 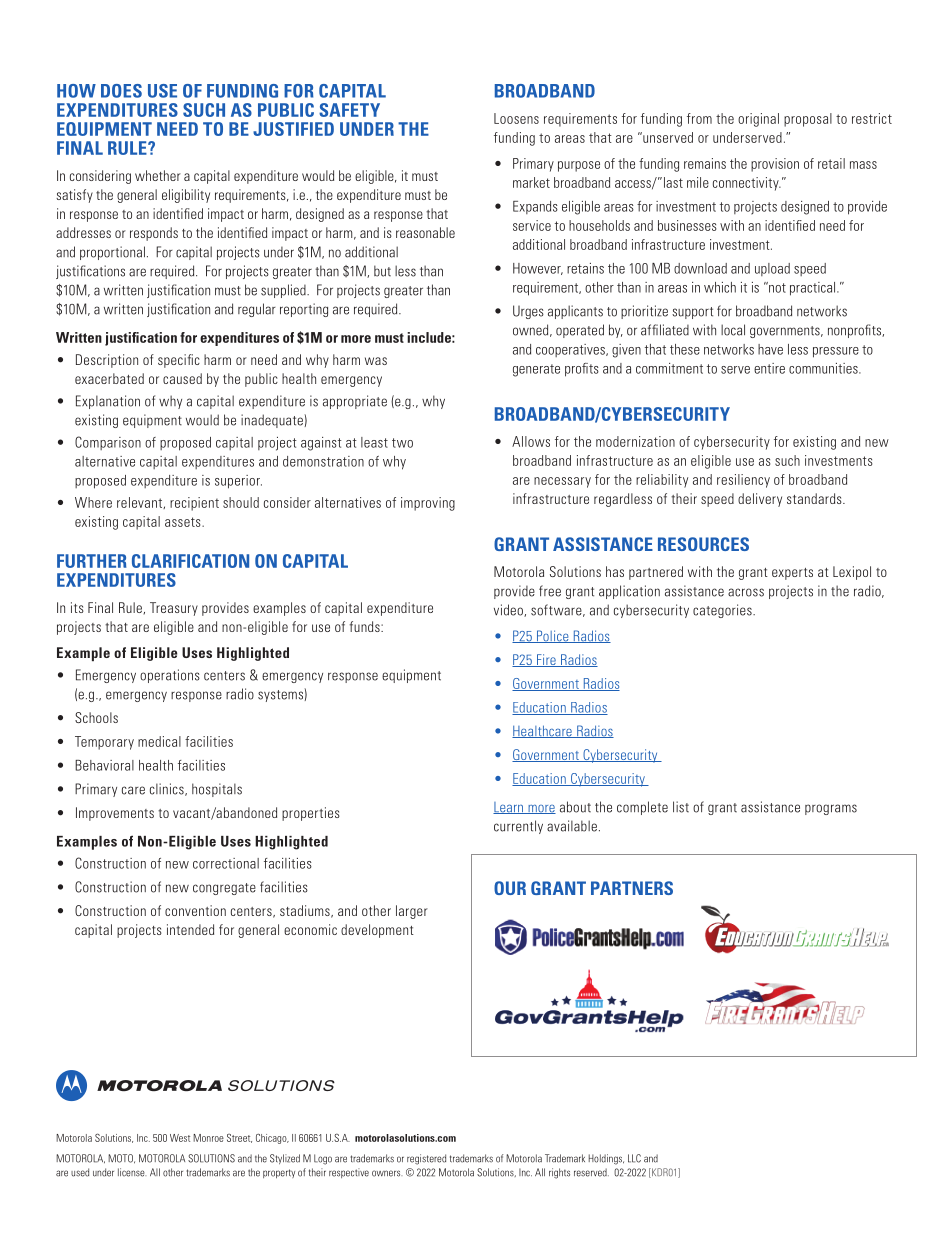 I want to click on categories, so click(x=723, y=611).
